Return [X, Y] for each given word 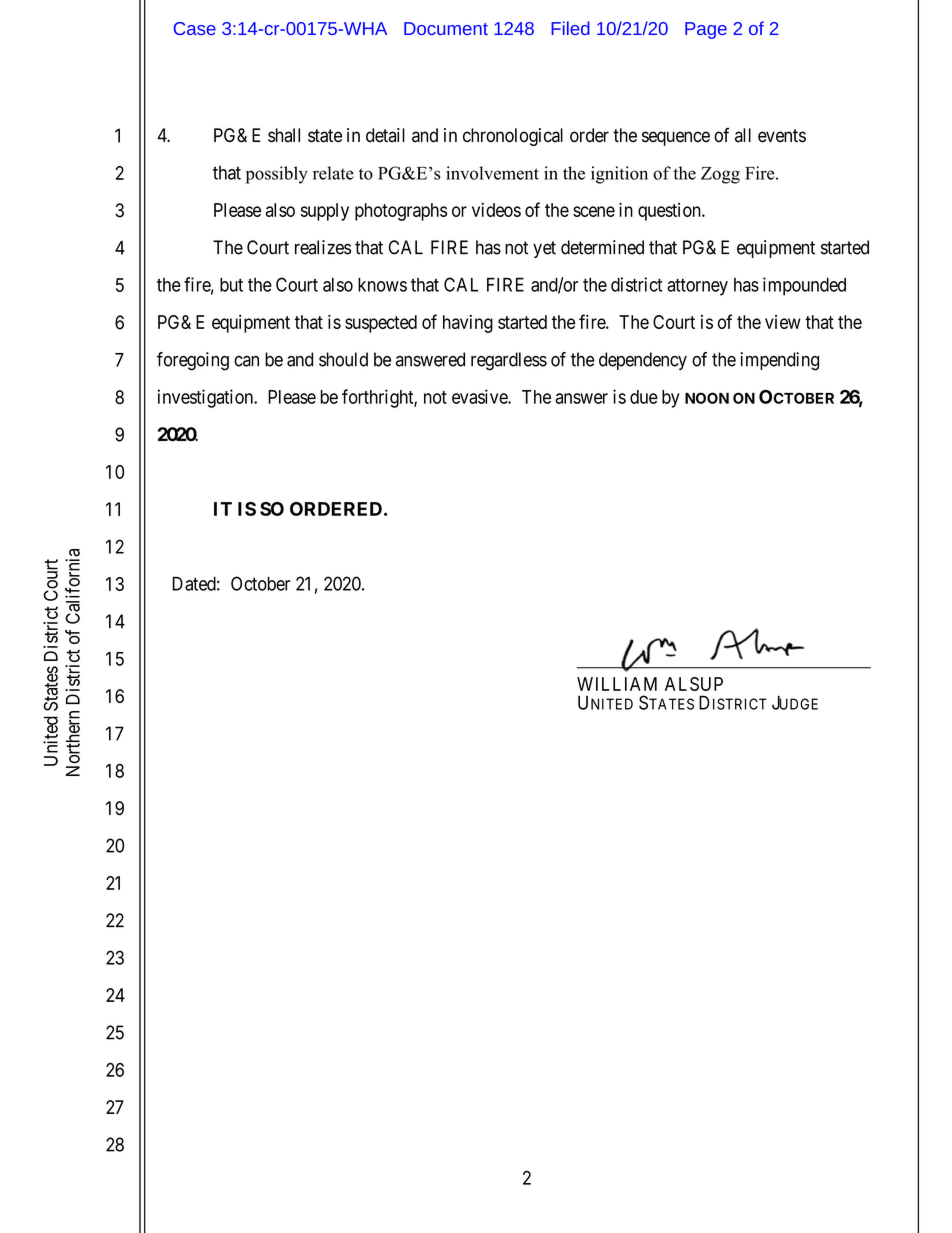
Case [194, 28]
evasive [480, 396]
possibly [277, 175]
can [246, 361]
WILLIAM [617, 684]
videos [496, 209]
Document [446, 28]
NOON [707, 398]
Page [706, 30]
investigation [206, 398]
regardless [509, 361]
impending [779, 361]
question [670, 212]
